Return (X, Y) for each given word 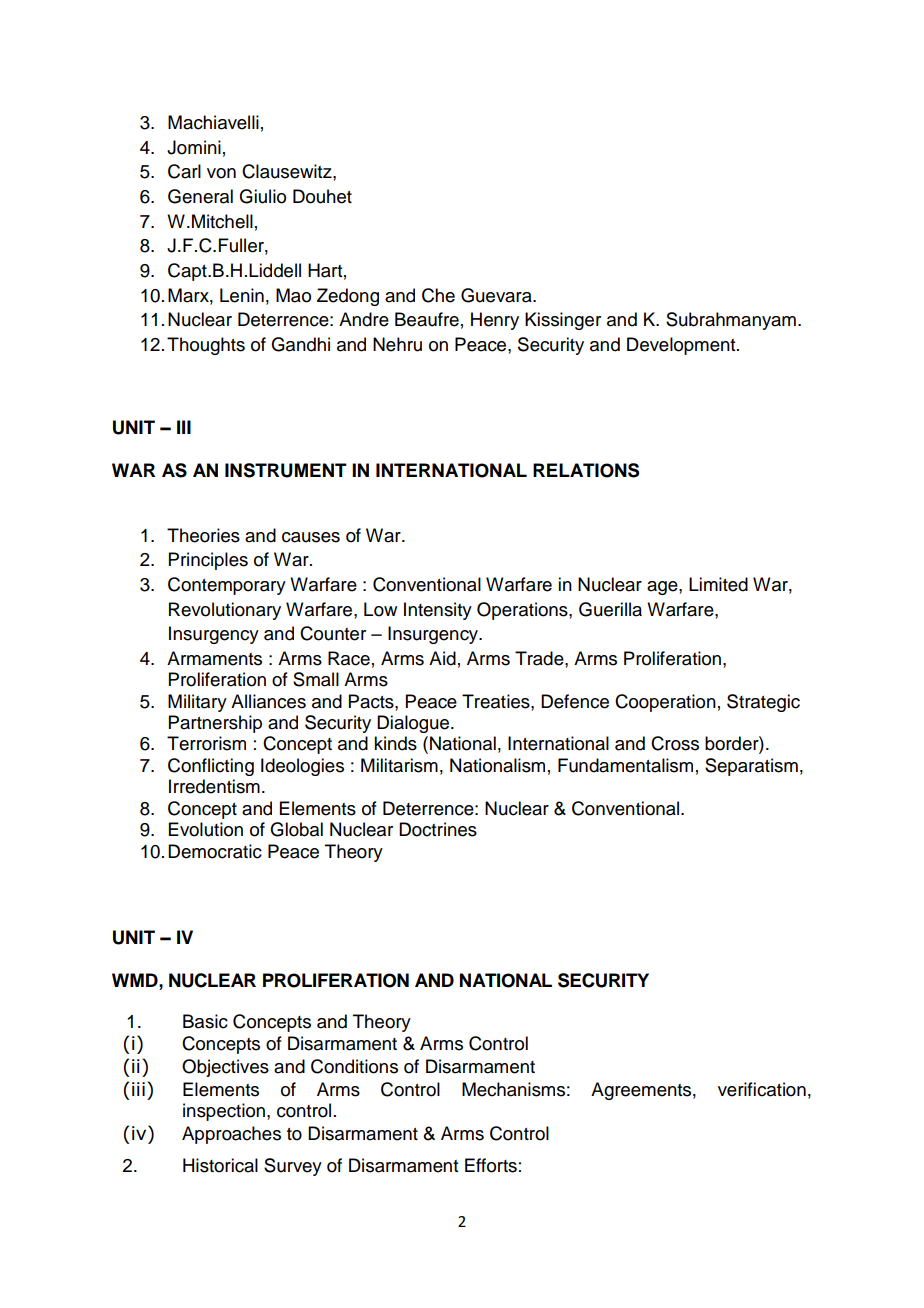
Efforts (491, 1165)
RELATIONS (586, 470)
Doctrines (438, 829)
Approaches (231, 1135)
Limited (718, 584)
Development (682, 346)
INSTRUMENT (286, 470)
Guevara (497, 295)
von (221, 173)
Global (296, 829)
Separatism (751, 767)
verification (762, 1089)
